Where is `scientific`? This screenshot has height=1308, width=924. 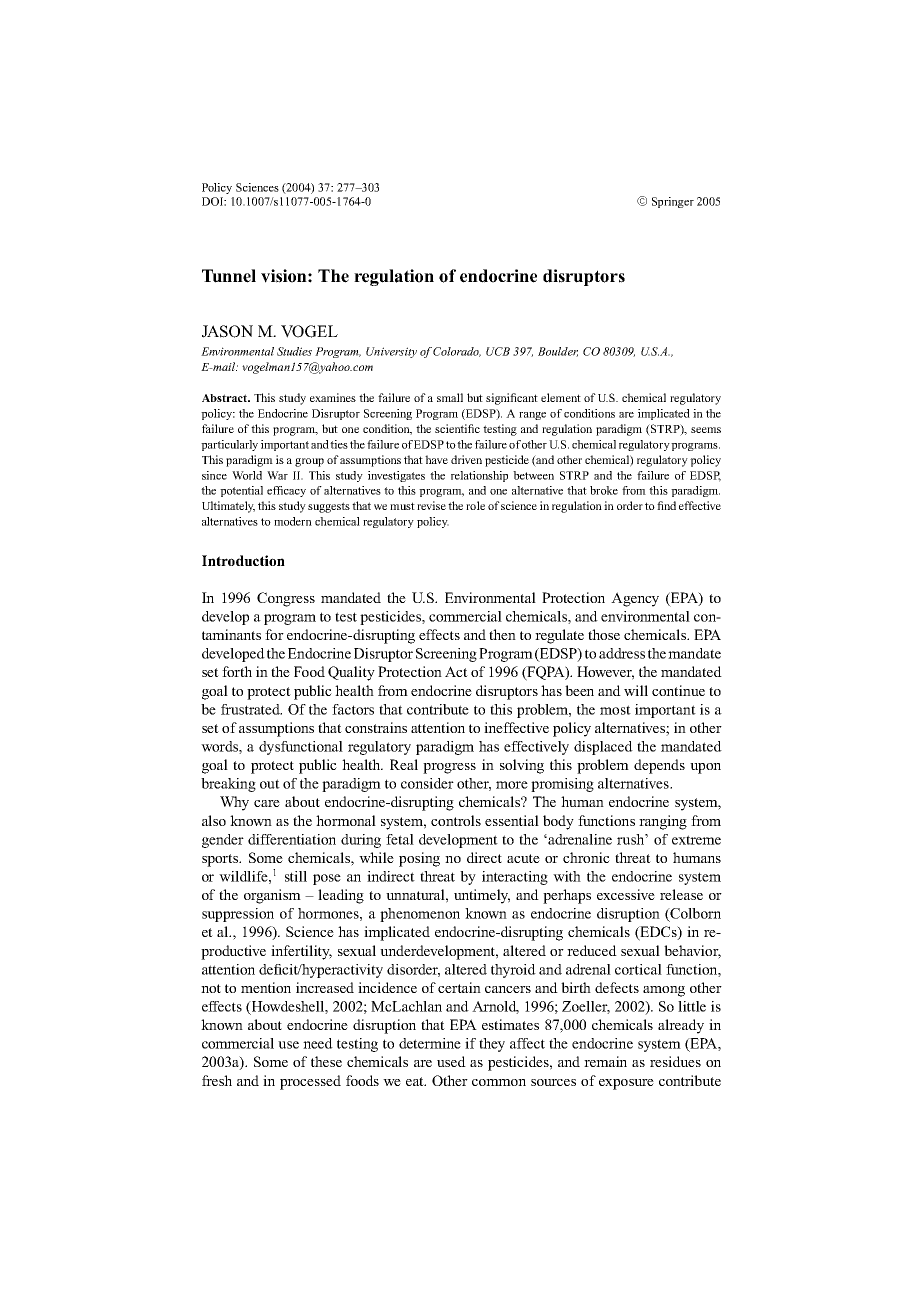
scientific is located at coordinates (457, 428).
